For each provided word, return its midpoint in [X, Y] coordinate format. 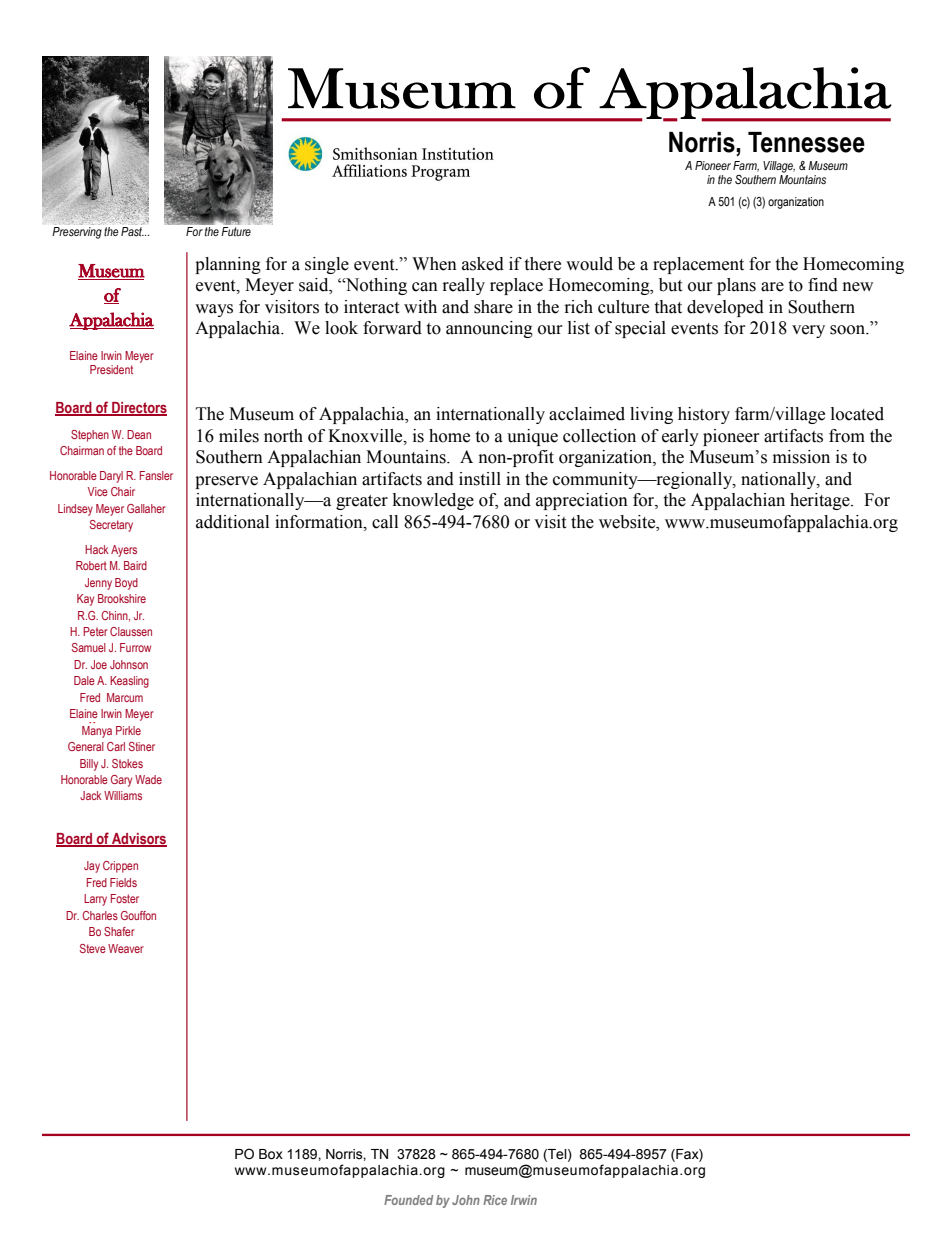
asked [483, 264]
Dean [139, 434]
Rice [495, 1200]
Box [271, 1154]
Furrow [135, 647]
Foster [125, 898]
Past [132, 230]
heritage [821, 501]
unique [532, 437]
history [704, 415]
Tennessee [806, 142]
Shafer [119, 931]
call [385, 522]
